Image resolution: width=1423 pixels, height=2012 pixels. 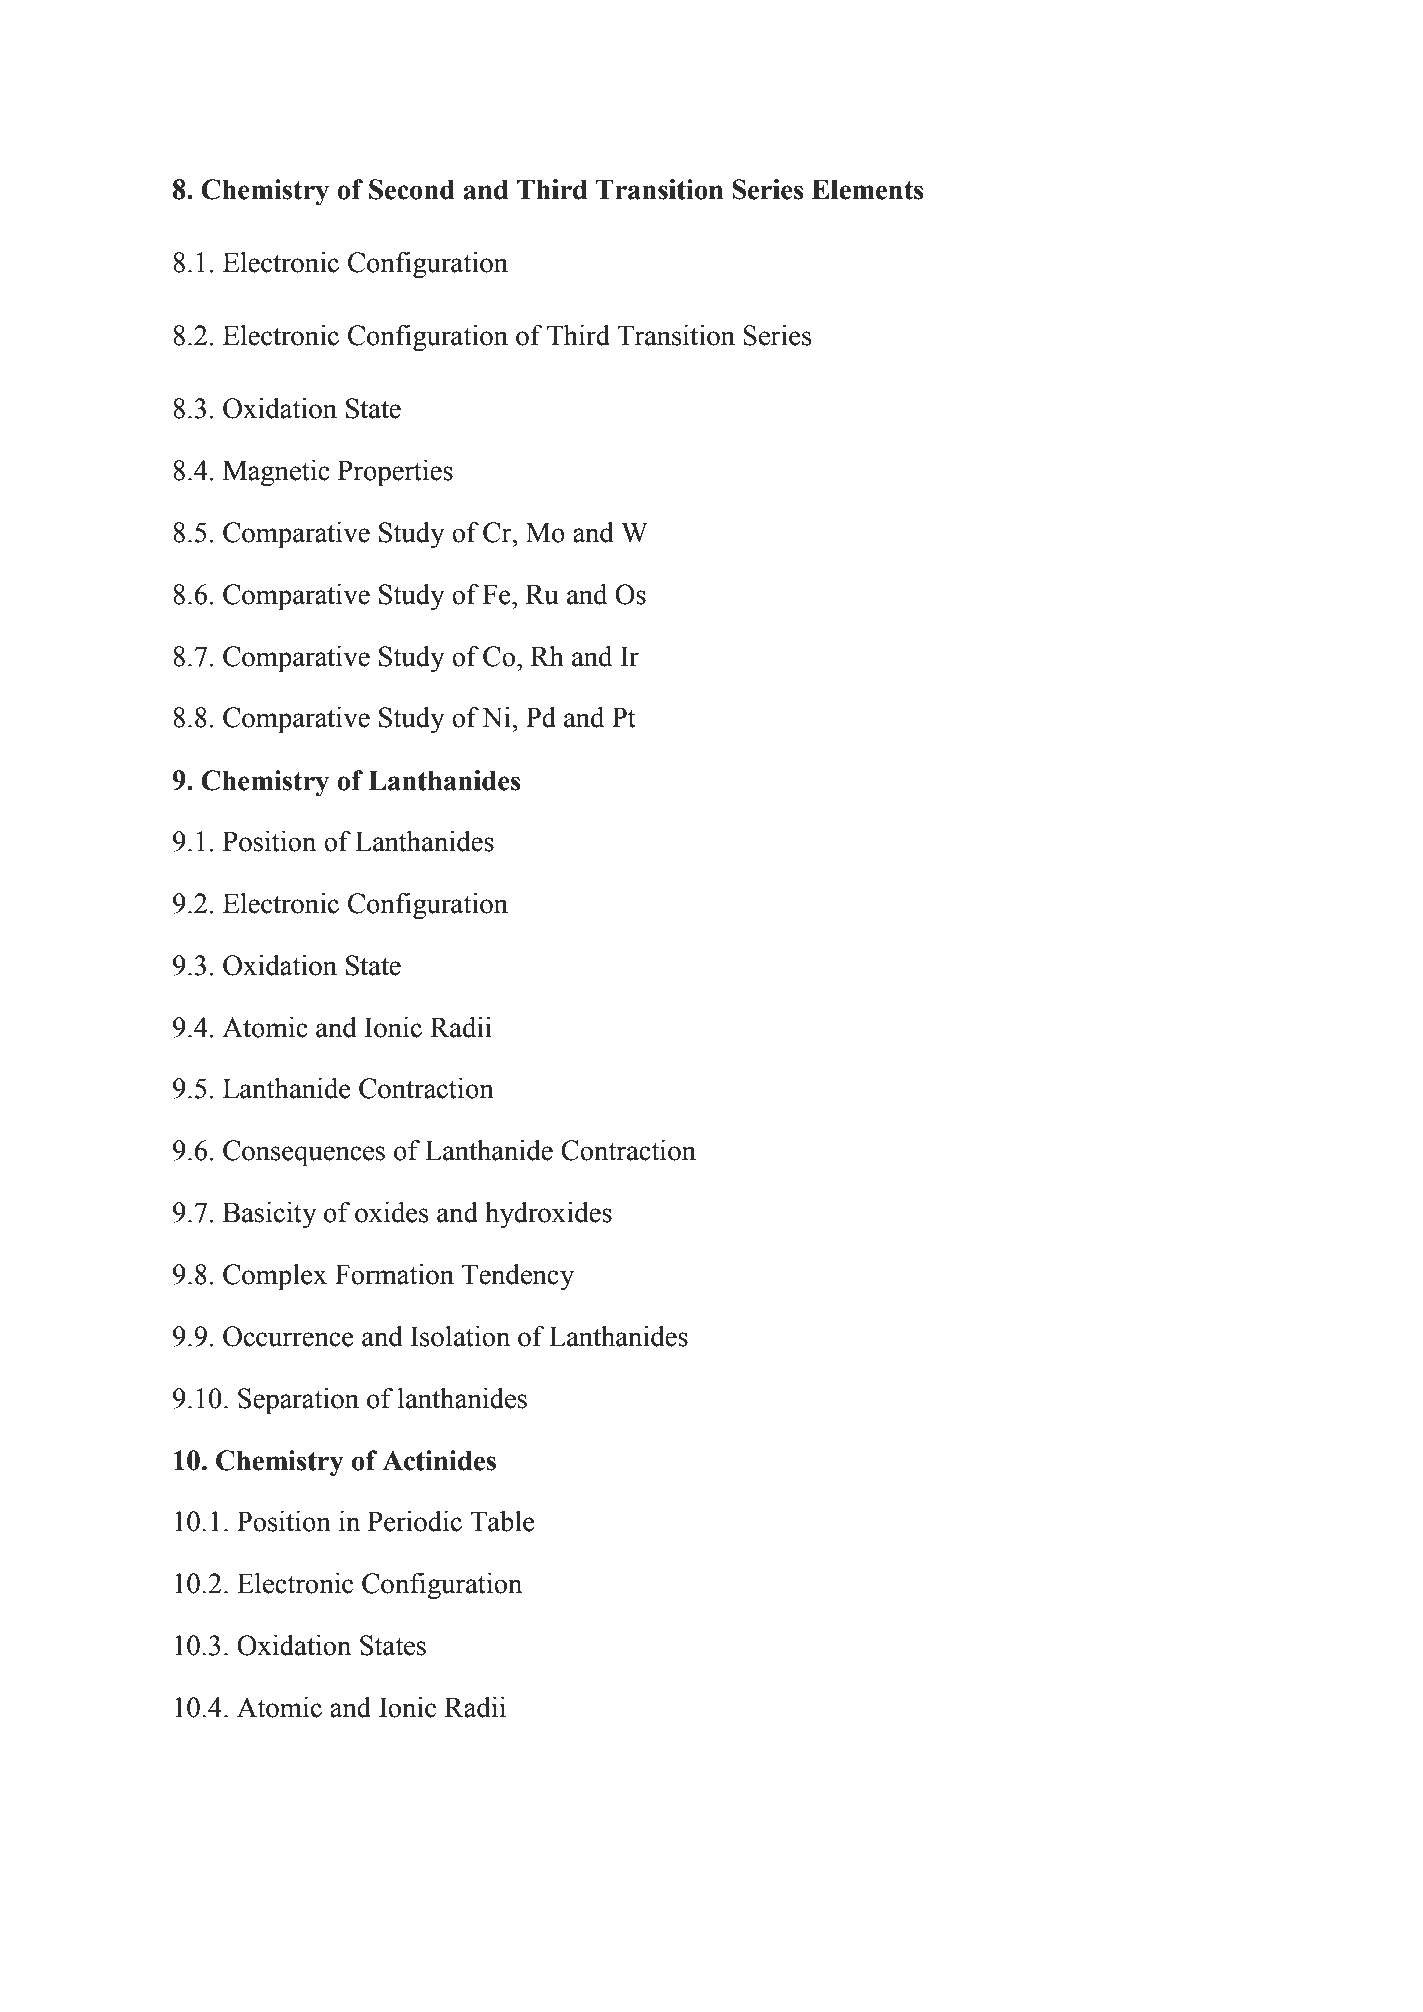 I want to click on Table, so click(x=503, y=1521).
